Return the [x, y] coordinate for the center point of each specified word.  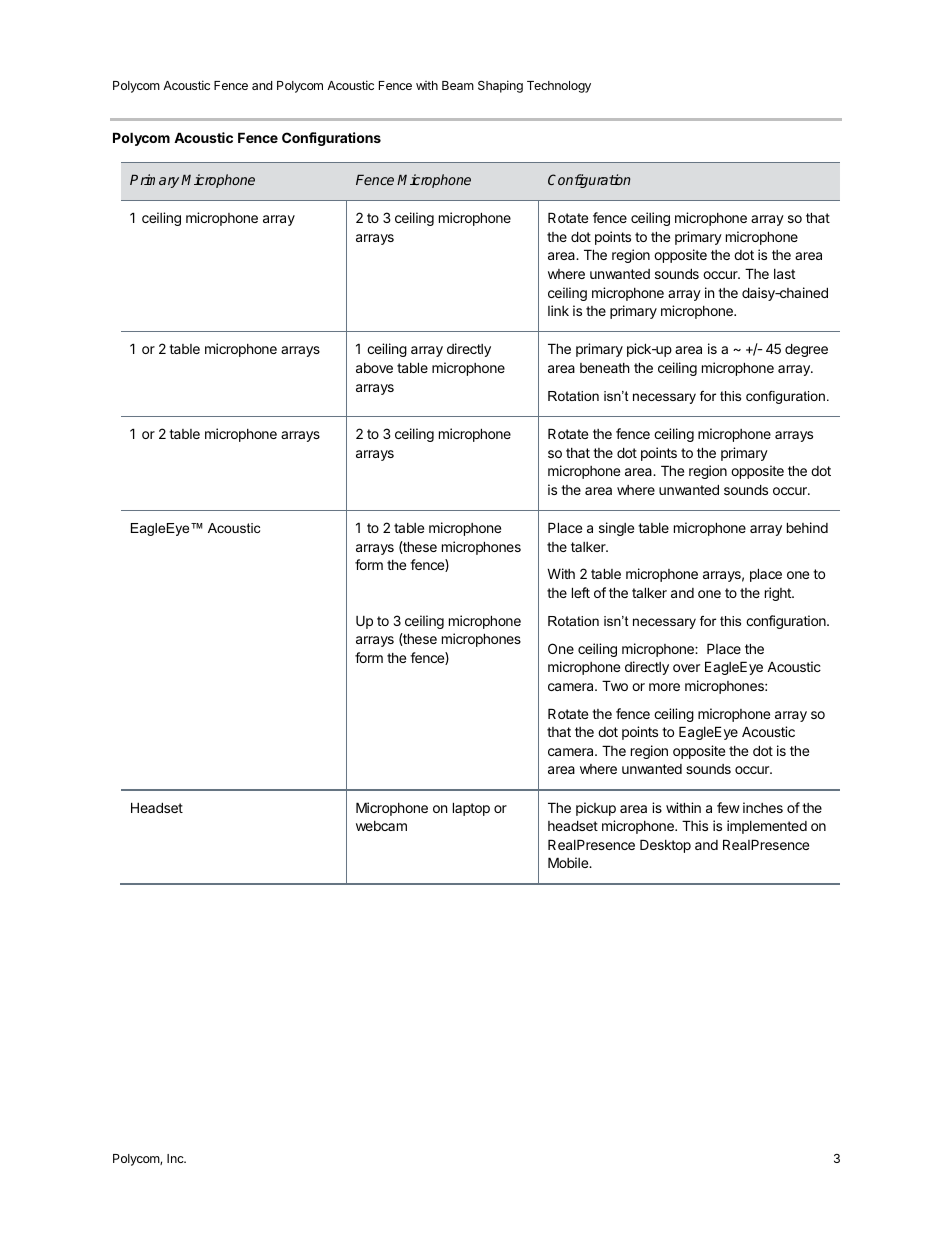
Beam [458, 85]
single [616, 529]
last [784, 274]
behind [807, 527]
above [374, 368]
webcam [381, 826]
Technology [559, 87]
